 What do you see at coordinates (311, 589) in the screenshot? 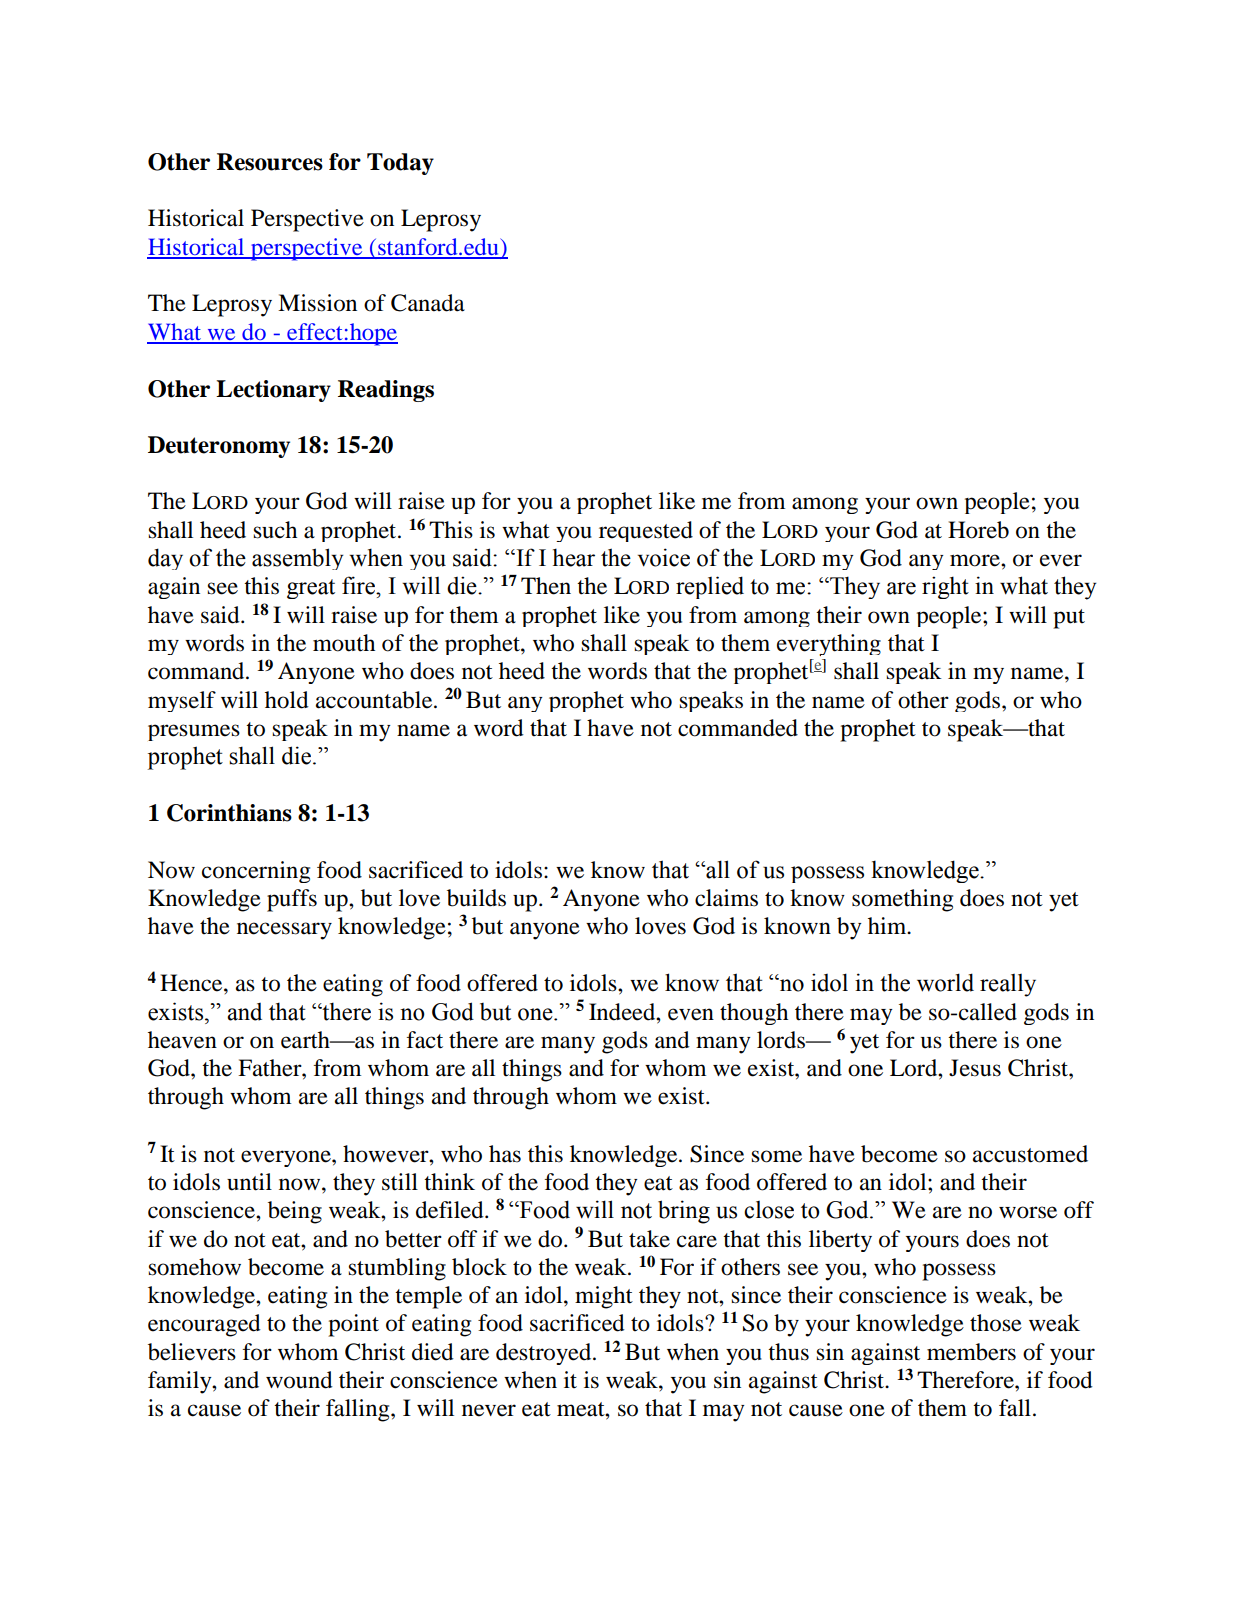
I see `great` at bounding box center [311, 589].
